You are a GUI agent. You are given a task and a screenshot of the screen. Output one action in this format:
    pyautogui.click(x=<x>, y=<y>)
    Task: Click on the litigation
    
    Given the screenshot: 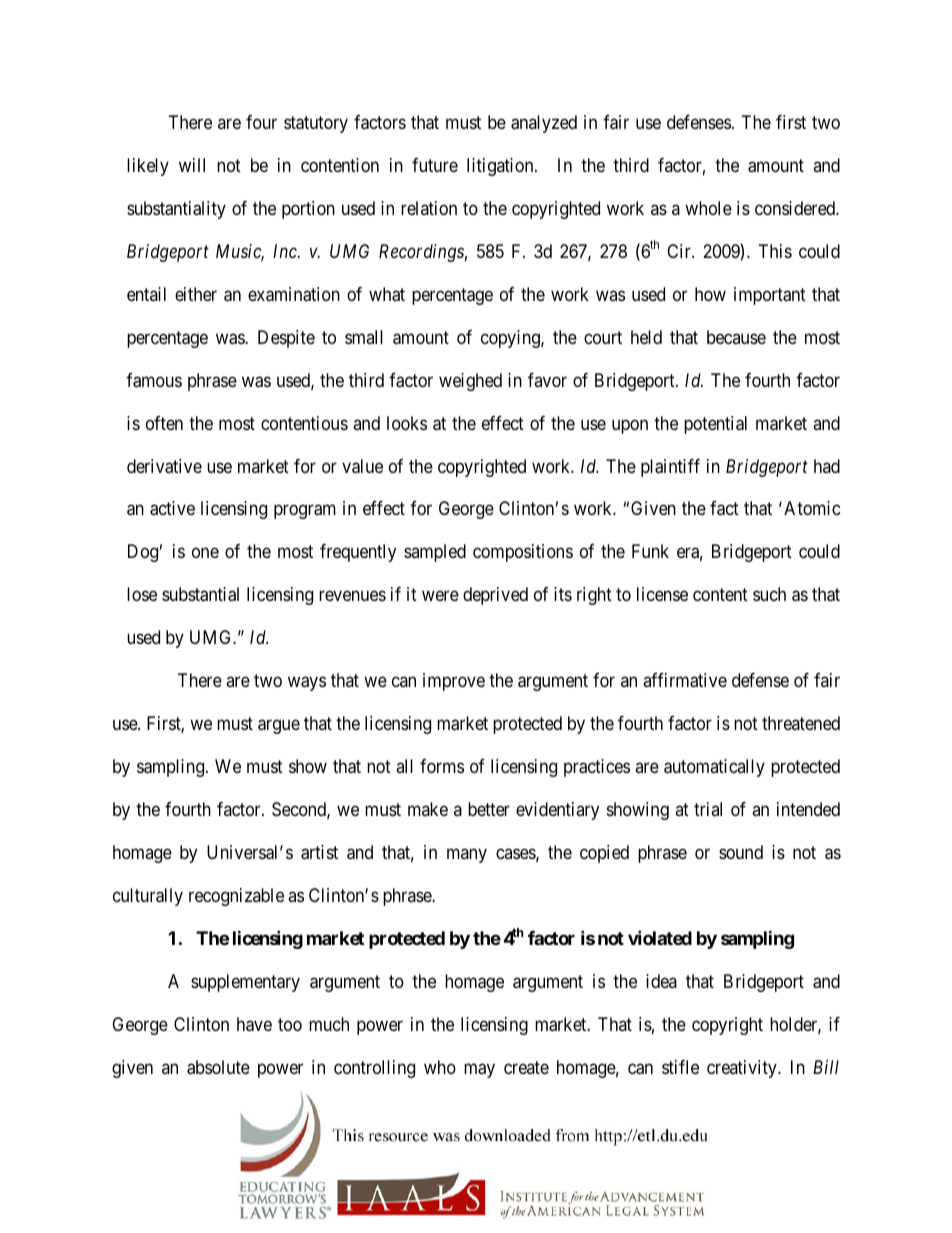 What is the action you would take?
    pyautogui.click(x=501, y=167)
